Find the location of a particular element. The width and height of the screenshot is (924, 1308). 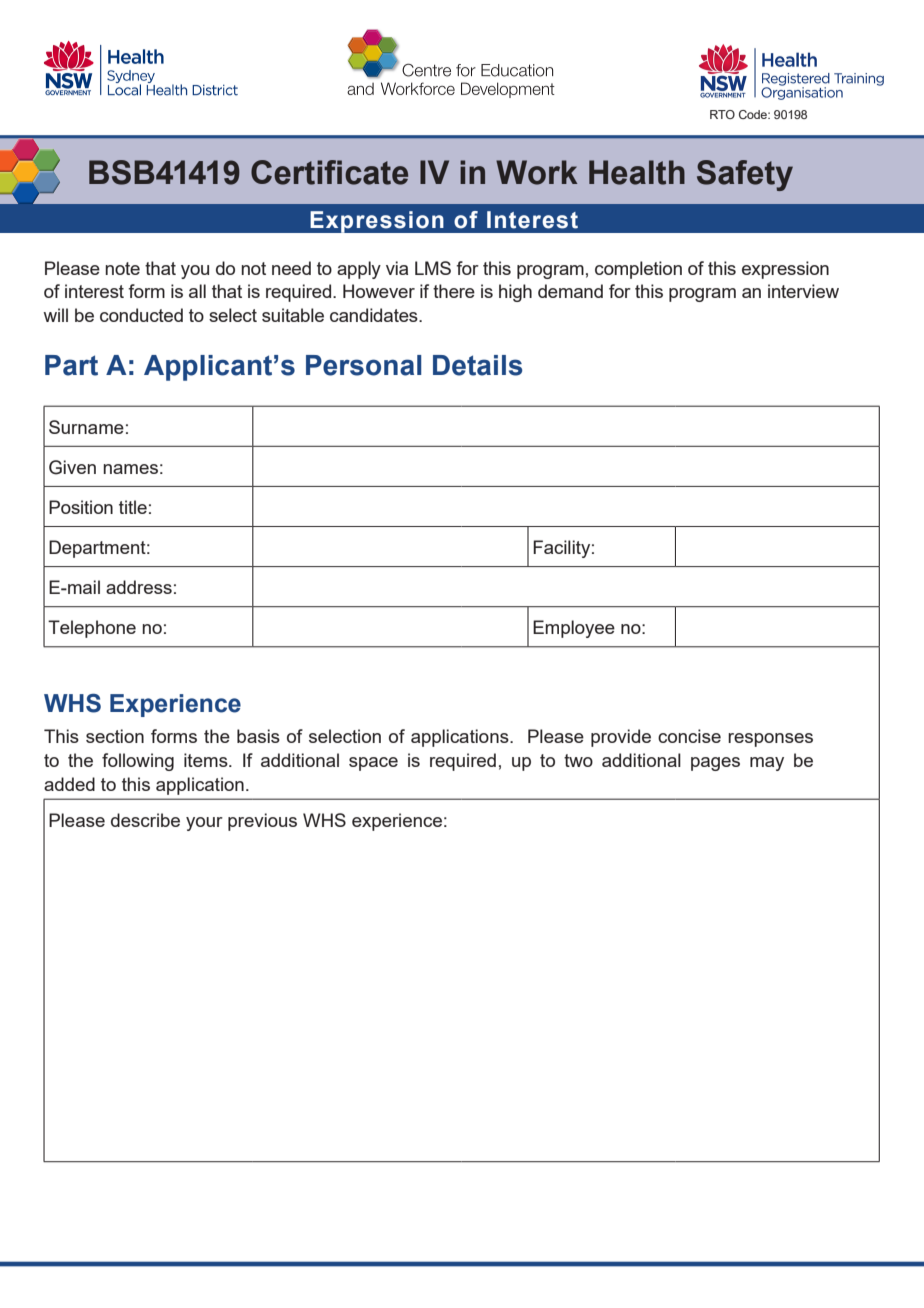

Details is located at coordinates (477, 365).
